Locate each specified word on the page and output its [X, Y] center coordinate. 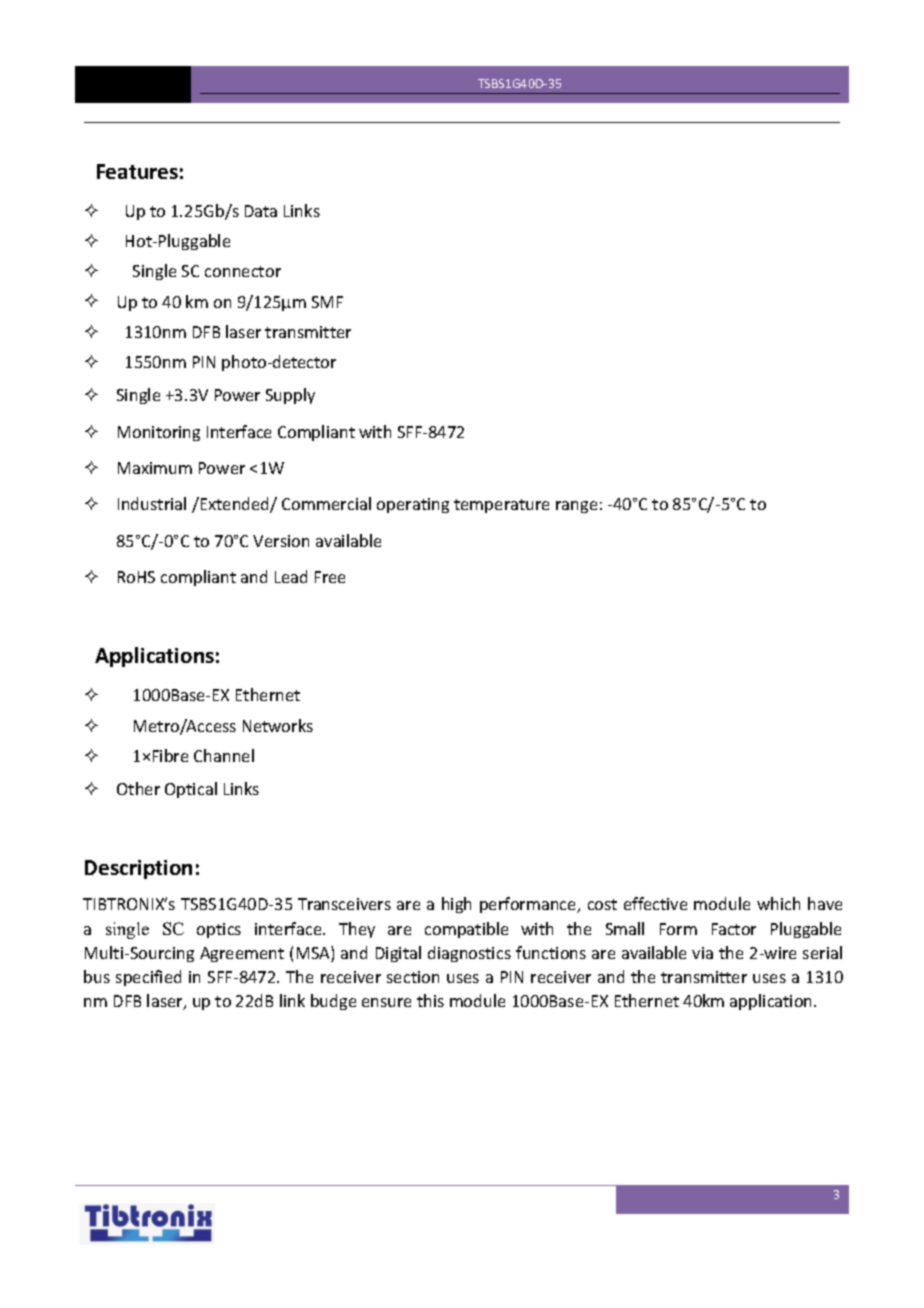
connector [243, 271]
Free [330, 577]
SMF [327, 302]
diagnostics [469, 954]
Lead [291, 576]
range [576, 507]
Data [261, 211]
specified [148, 978]
